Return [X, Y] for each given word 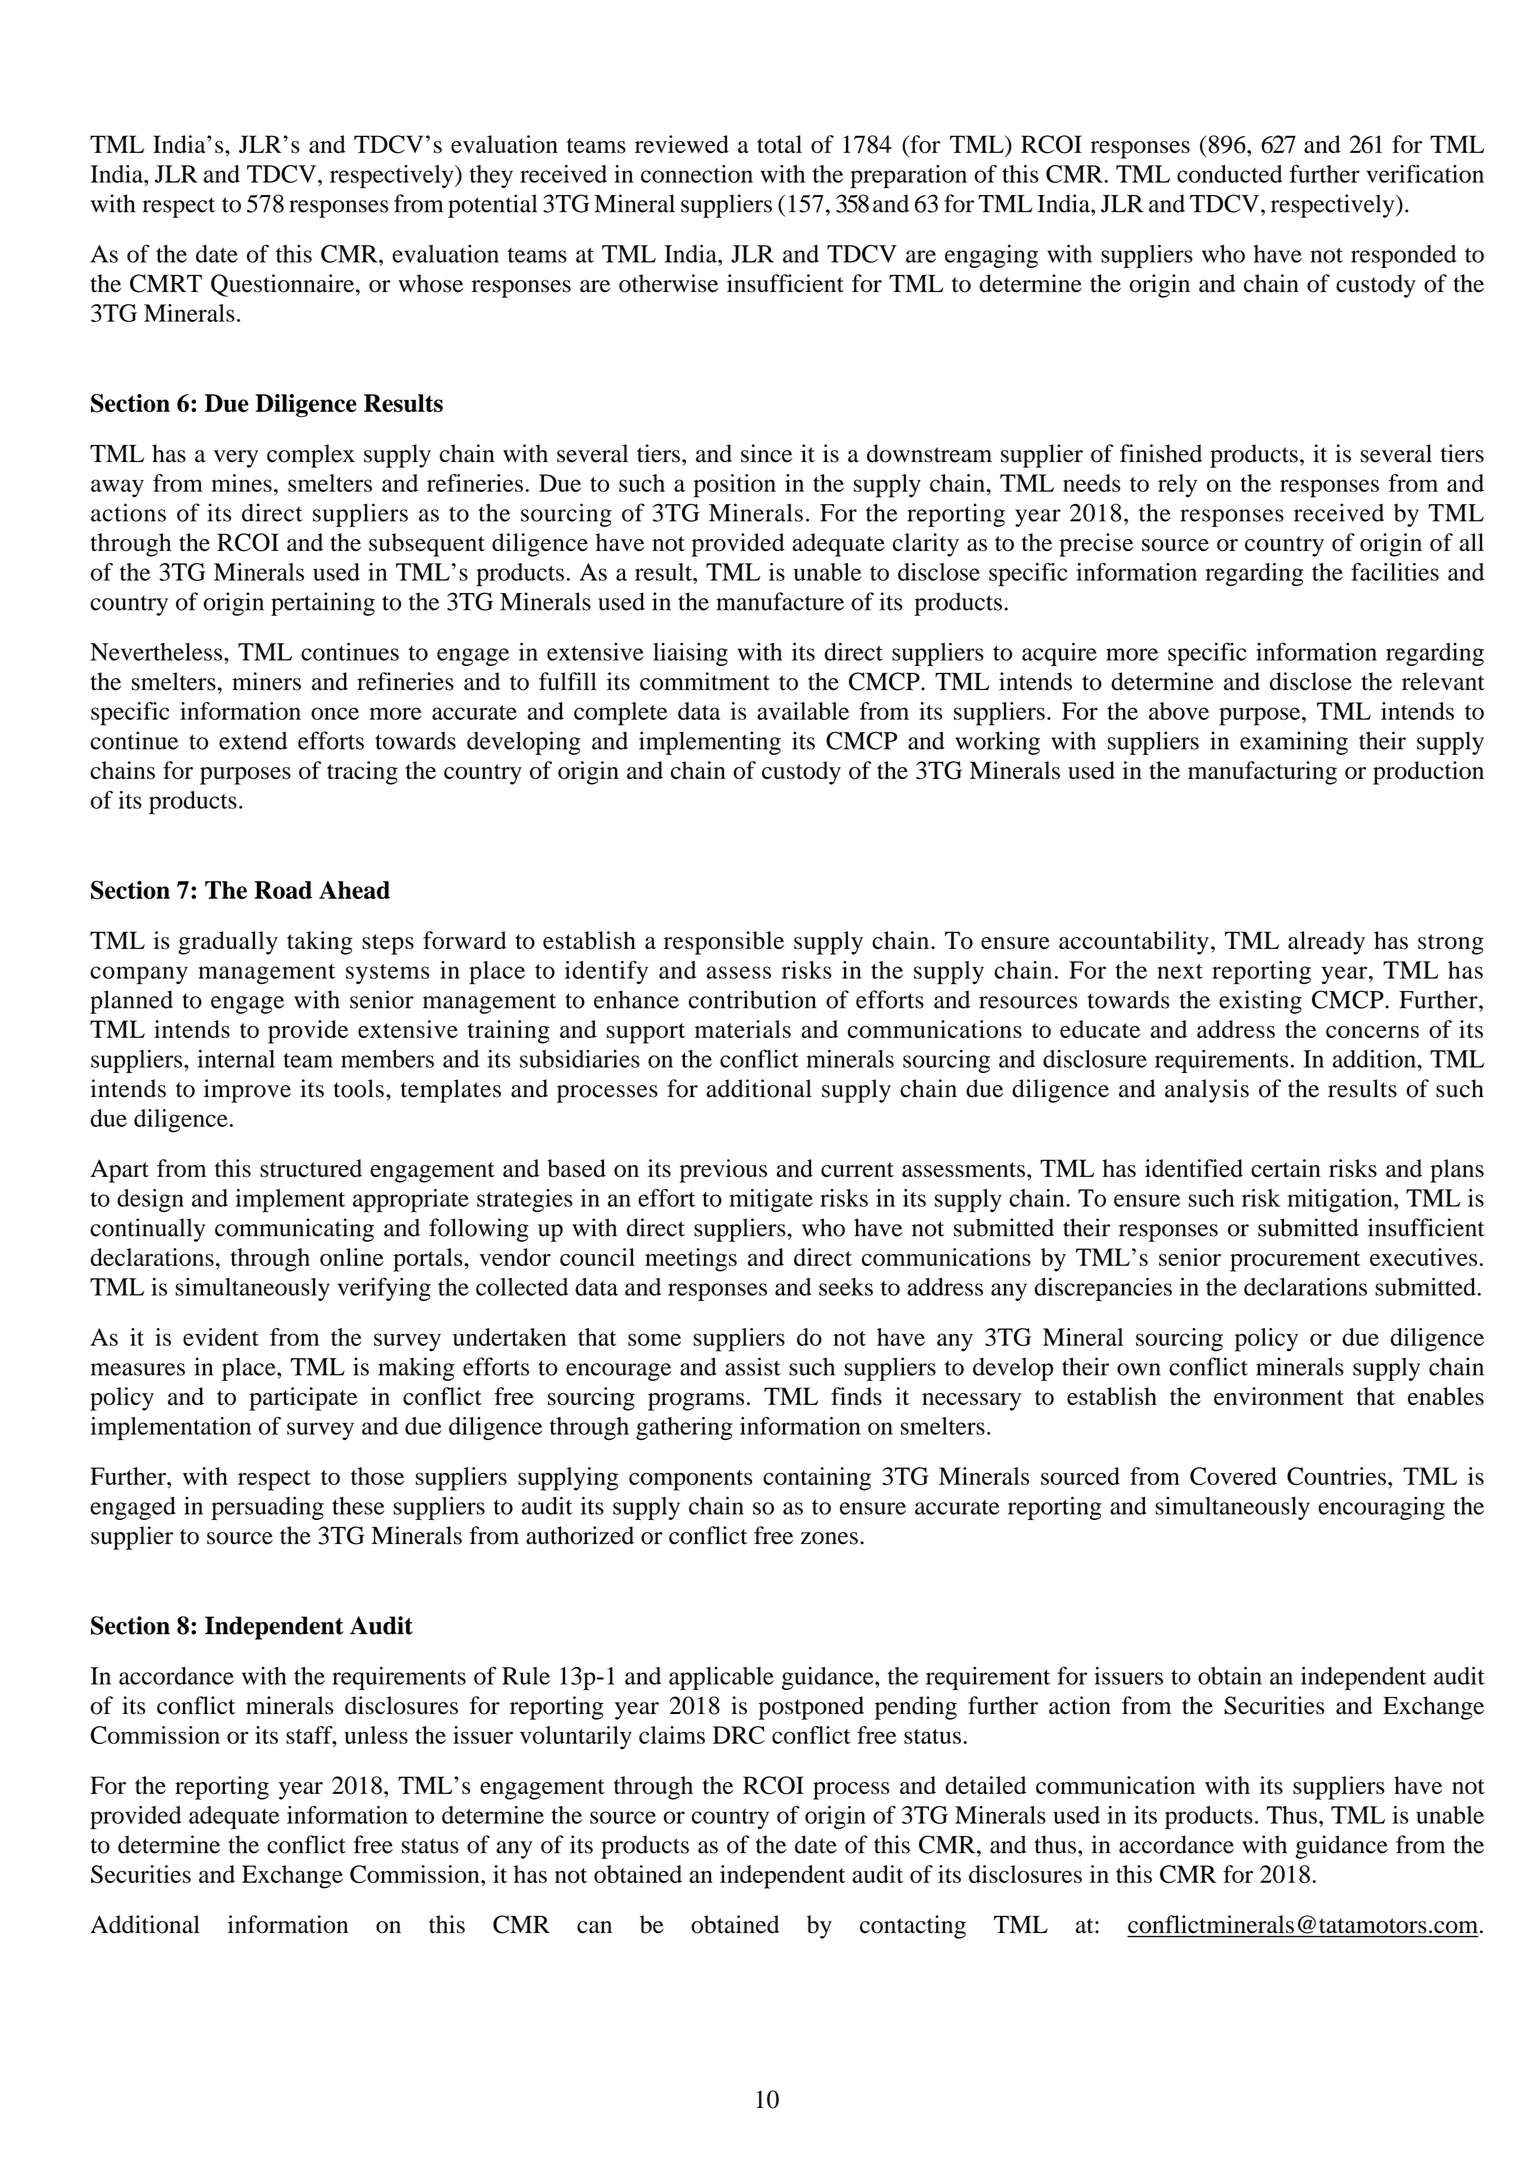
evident [221, 1337]
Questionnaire [284, 285]
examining [1294, 743]
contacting [913, 1927]
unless [376, 1735]
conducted [1230, 174]
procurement [1295, 1261]
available [803, 711]
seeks [846, 1287]
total [779, 144]
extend [253, 740]
